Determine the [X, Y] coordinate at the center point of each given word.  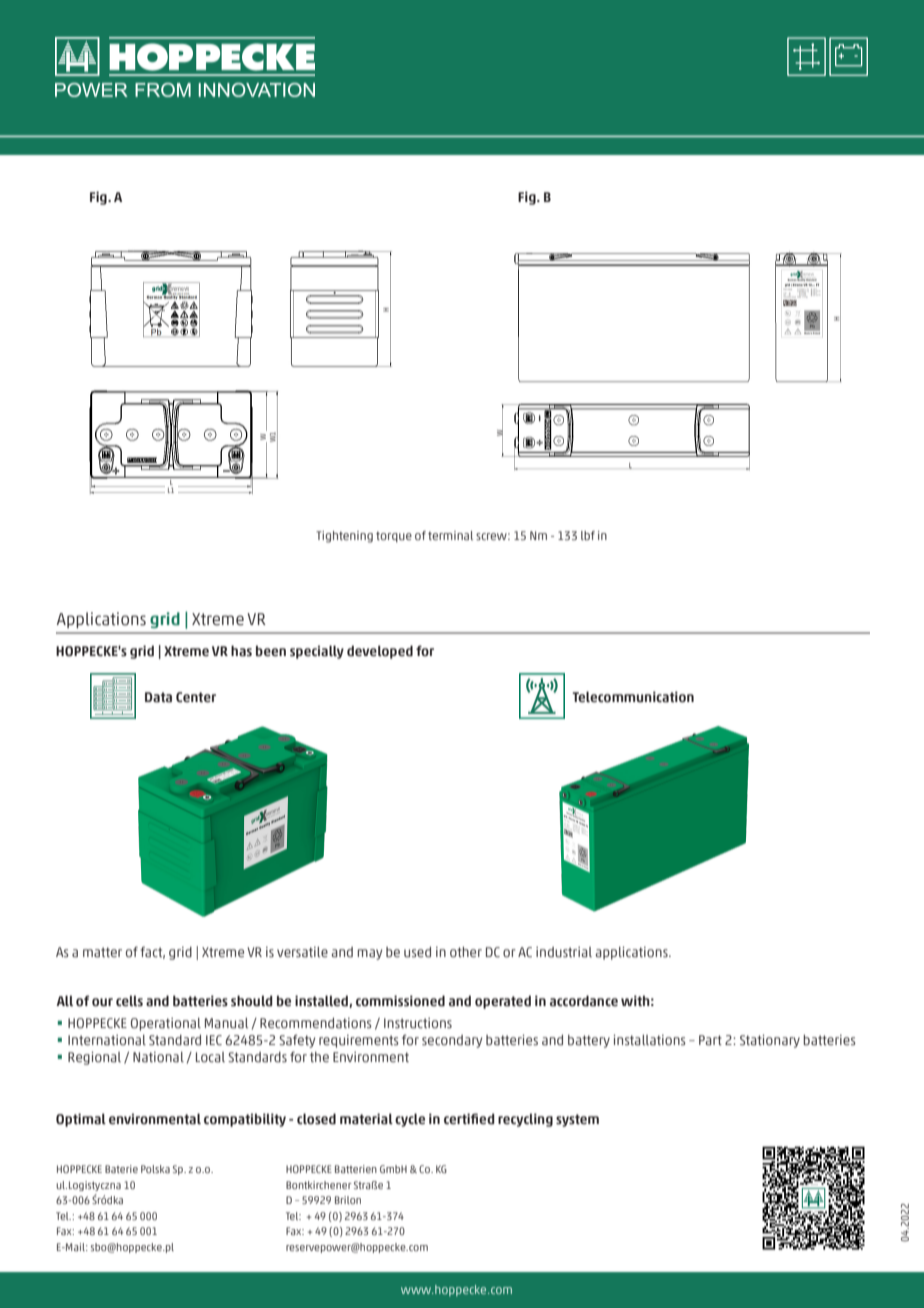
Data [158, 697]
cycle [410, 1120]
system [577, 1120]
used [417, 952]
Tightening [344, 537]
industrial [564, 952]
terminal [450, 535]
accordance [584, 1001]
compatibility [245, 1120]
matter [102, 952]
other [466, 952]
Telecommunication [633, 697]
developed [380, 652]
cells [129, 1001]
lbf [588, 535]
